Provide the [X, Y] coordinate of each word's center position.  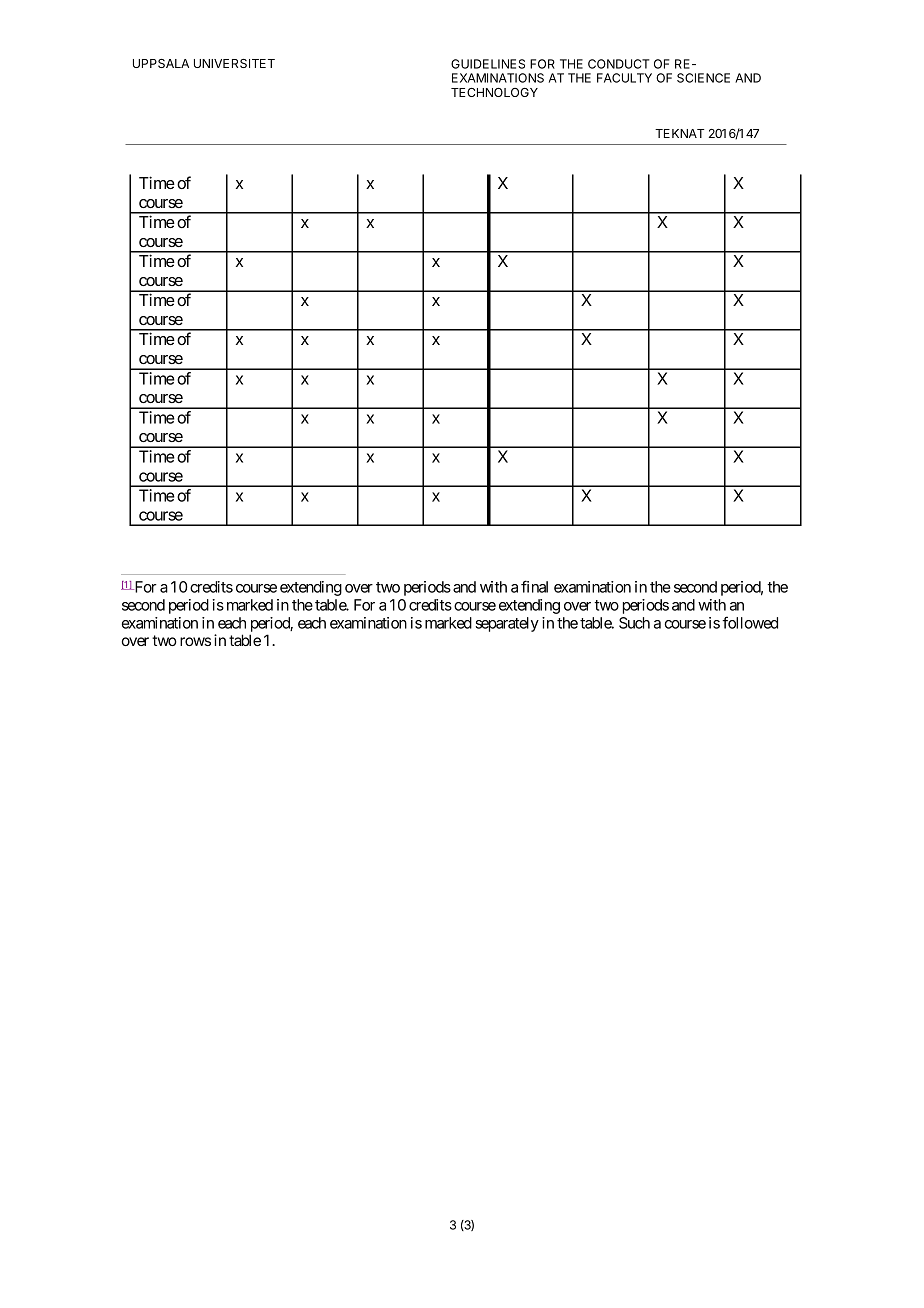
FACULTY [624, 78]
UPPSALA [161, 63]
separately [507, 624]
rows [195, 641]
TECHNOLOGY [494, 92]
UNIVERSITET [234, 63]
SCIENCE [703, 78]
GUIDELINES [488, 64]
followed [750, 622]
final [534, 586]
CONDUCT [619, 64]
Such [634, 623]
